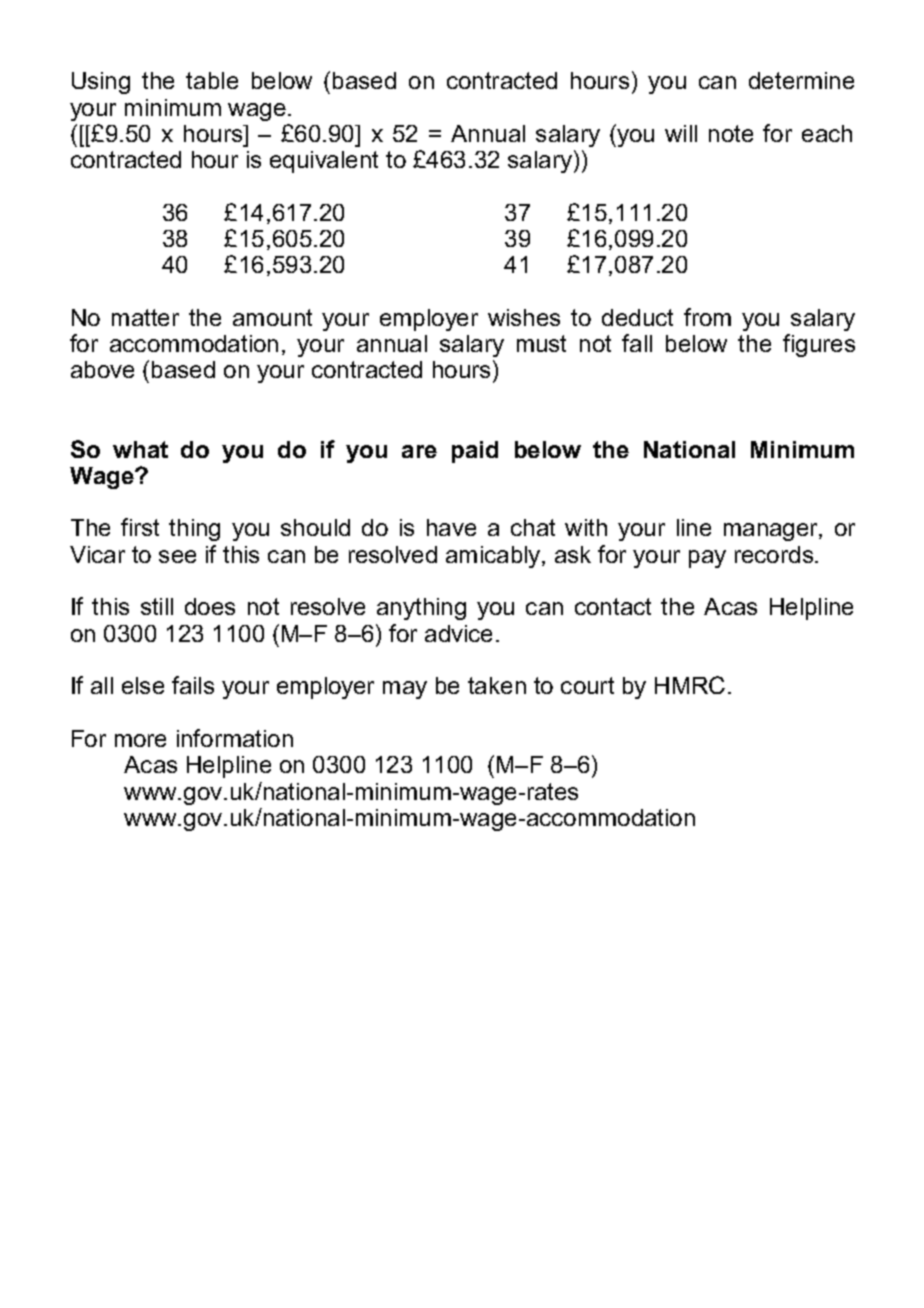 The width and height of the screenshot is (924, 1308). Describe the element at coordinates (140, 740) in the screenshot. I see `more` at that location.
